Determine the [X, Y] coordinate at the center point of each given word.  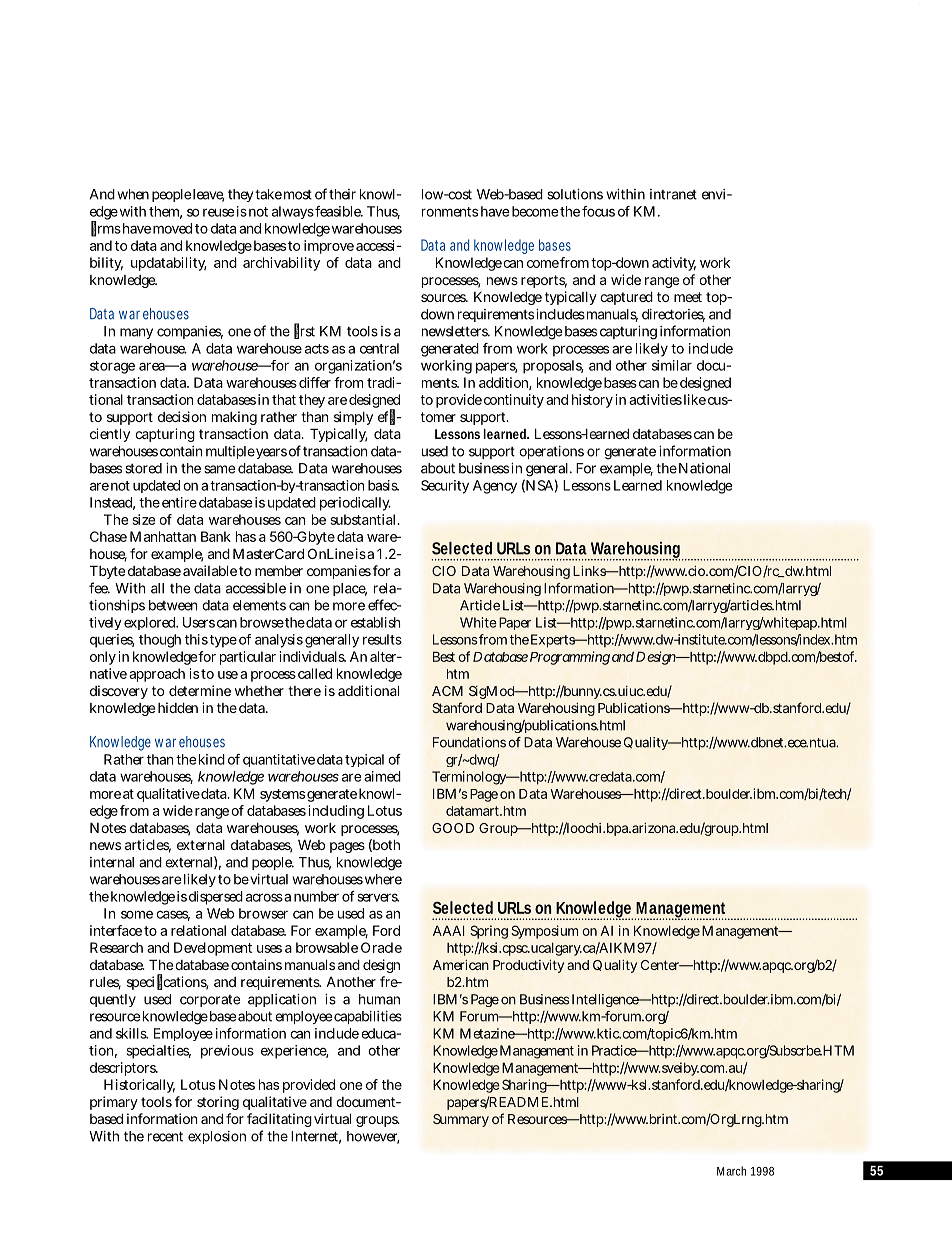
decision [182, 416]
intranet [673, 194]
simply [353, 418]
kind [212, 759]
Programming [570, 658]
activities [655, 399]
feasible [339, 211]
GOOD [453, 828]
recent [165, 1136]
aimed [382, 776]
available [210, 570]
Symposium [544, 932]
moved [172, 228]
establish [376, 622]
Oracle [381, 947]
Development [213, 949]
